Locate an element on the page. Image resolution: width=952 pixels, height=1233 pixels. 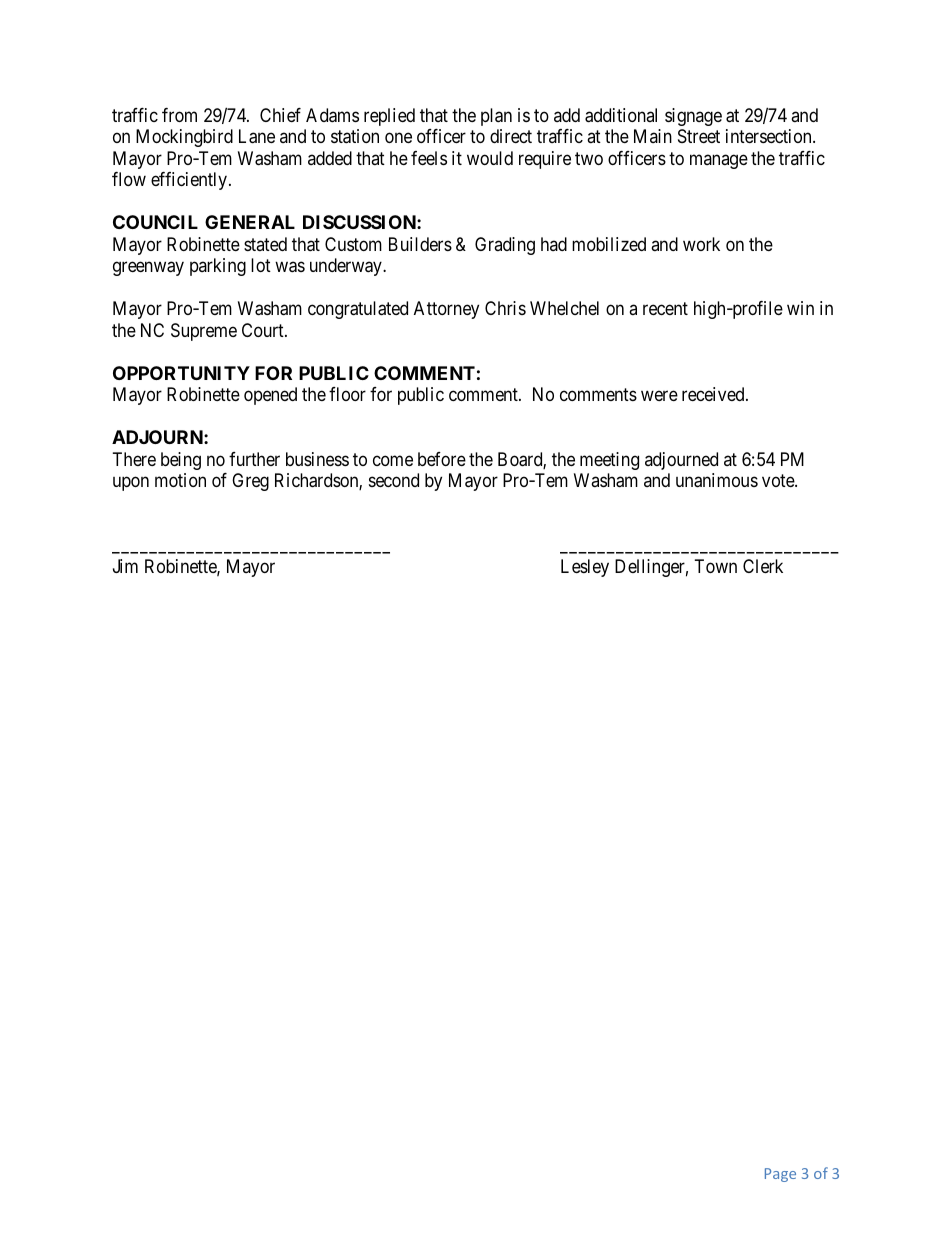
received is located at coordinates (714, 394).
